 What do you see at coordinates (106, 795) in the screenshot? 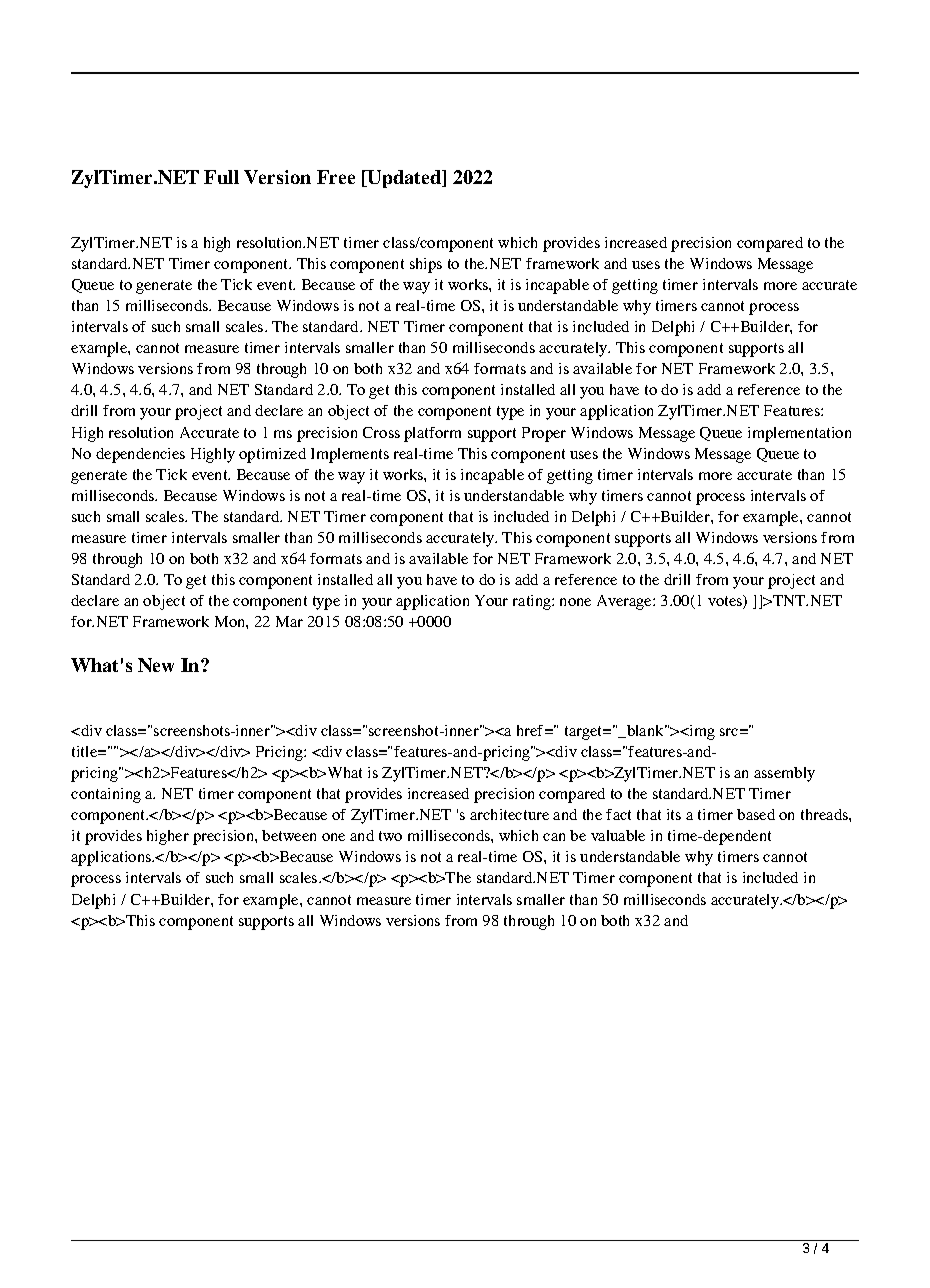
I see `containing` at bounding box center [106, 795].
